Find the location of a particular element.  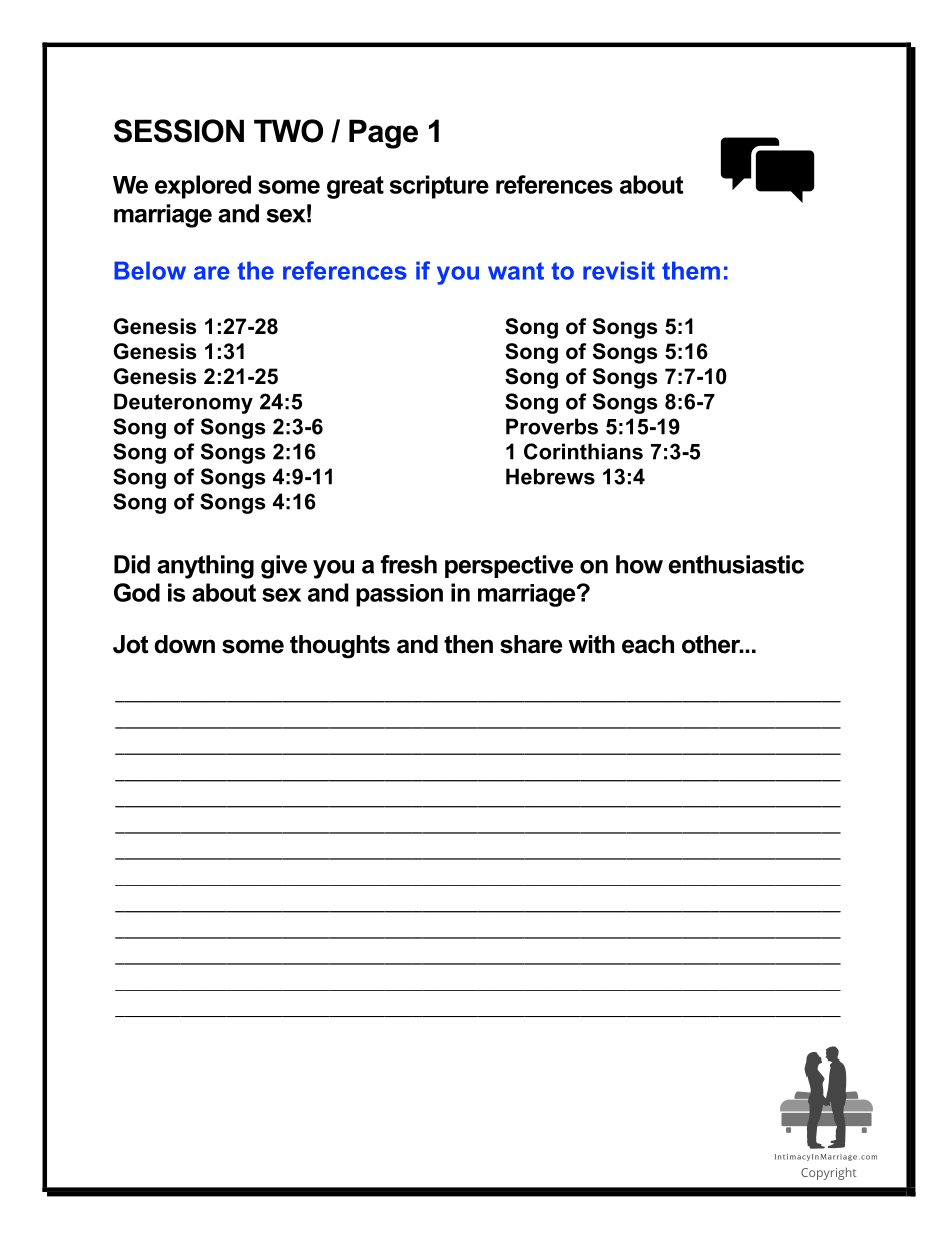

explored is located at coordinates (203, 187).
